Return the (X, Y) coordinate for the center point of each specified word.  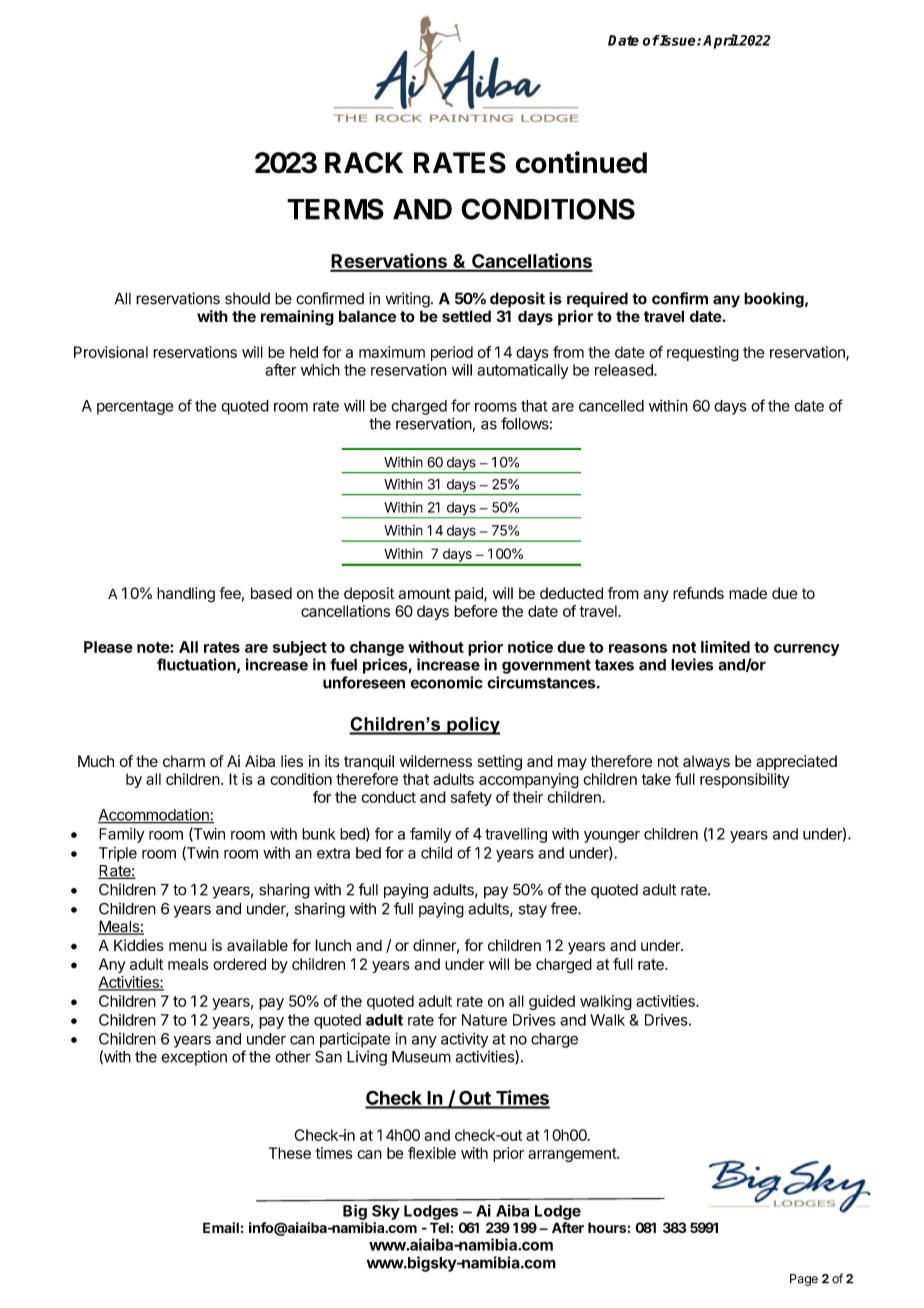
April (721, 41)
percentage (135, 408)
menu (188, 946)
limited (725, 647)
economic (447, 682)
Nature (484, 1020)
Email (221, 1227)
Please (108, 647)
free (564, 908)
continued (581, 162)
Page (804, 1280)
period (452, 353)
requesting (703, 354)
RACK (364, 163)
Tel (439, 1227)
